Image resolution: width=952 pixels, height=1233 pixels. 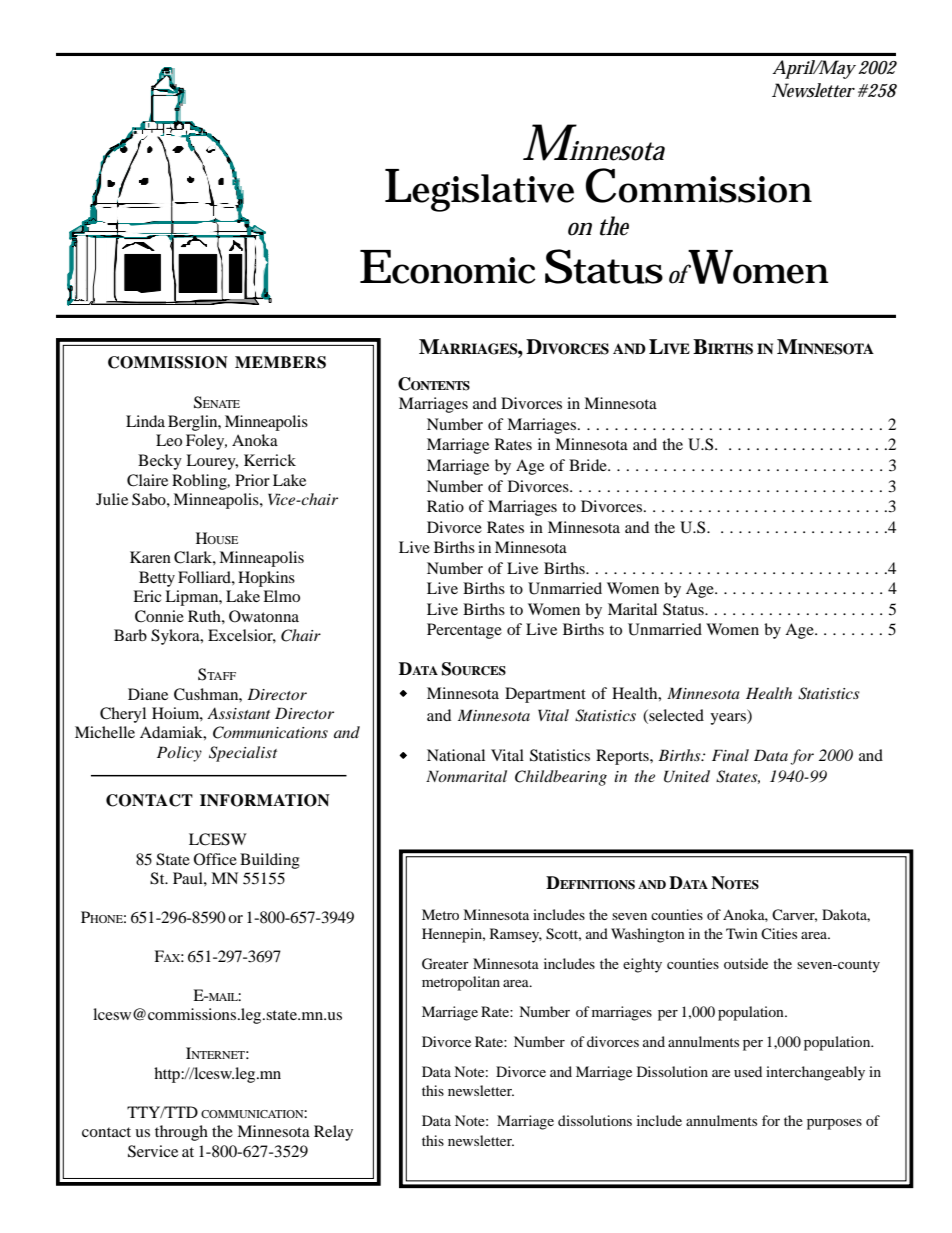 What do you see at coordinates (589, 465) in the document?
I see `Bride` at bounding box center [589, 465].
